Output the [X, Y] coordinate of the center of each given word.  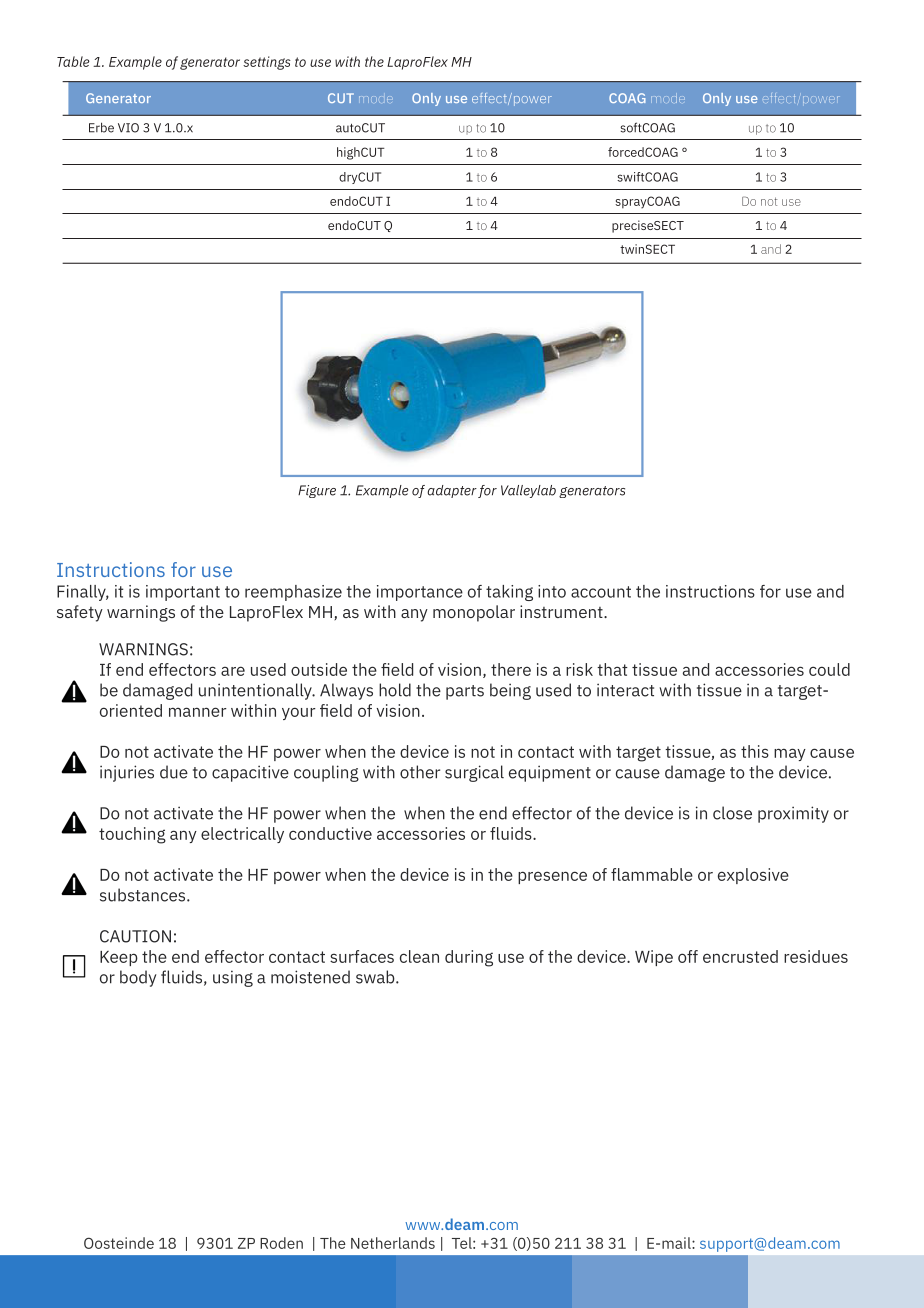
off [688, 956]
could [829, 669]
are [233, 671]
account [601, 592]
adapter [452, 491]
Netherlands [393, 1243]
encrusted [740, 956]
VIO [128, 128]
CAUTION [135, 936]
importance [420, 593]
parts [465, 692]
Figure [317, 491]
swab [376, 977]
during [469, 958]
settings [267, 63]
